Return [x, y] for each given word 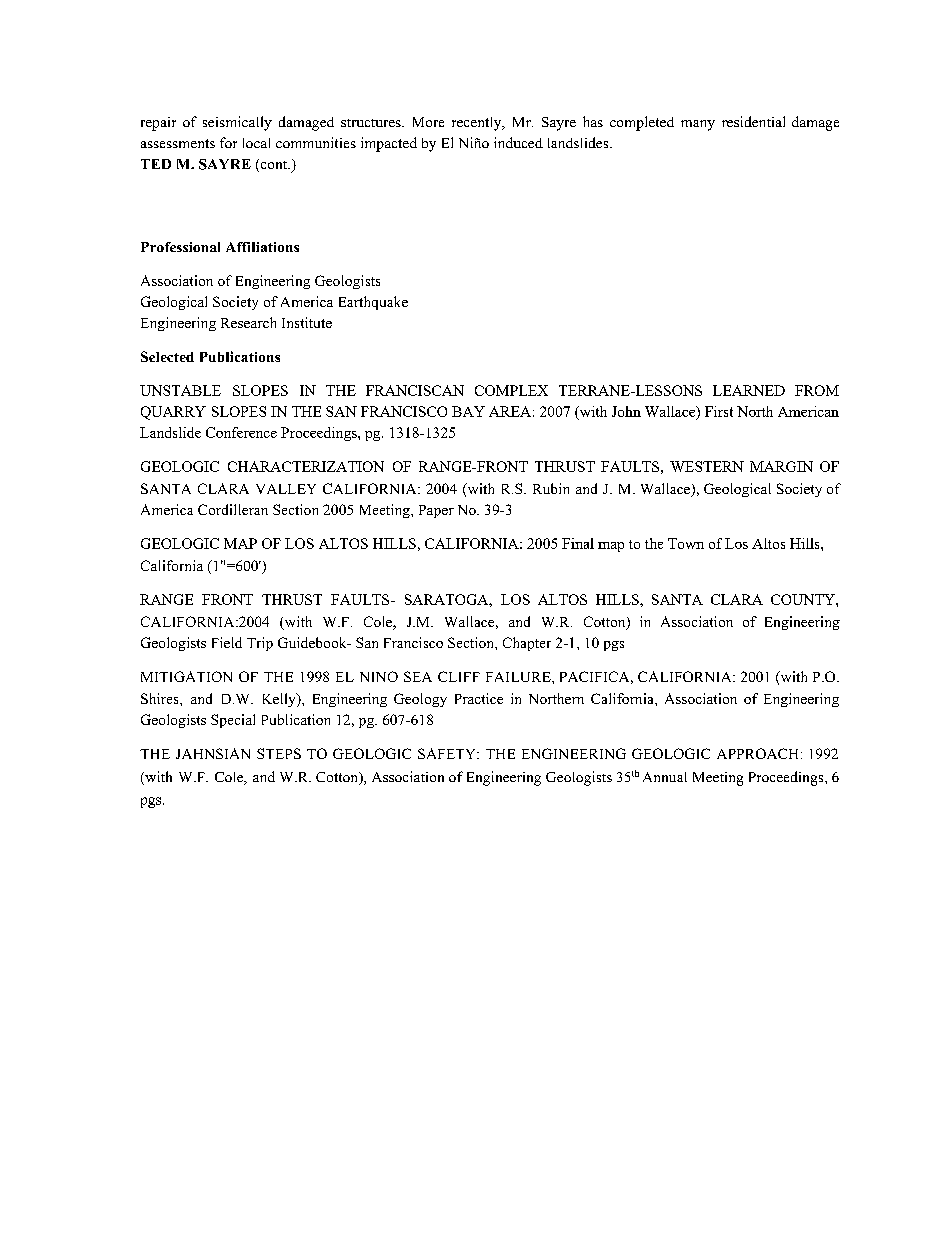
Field [227, 642]
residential [753, 121]
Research [248, 322]
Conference [241, 432]
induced [518, 142]
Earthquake [373, 303]
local [256, 143]
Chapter [527, 644]
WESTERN [707, 466]
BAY [468, 411]
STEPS [279, 753]
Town [686, 543]
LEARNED [749, 390]
